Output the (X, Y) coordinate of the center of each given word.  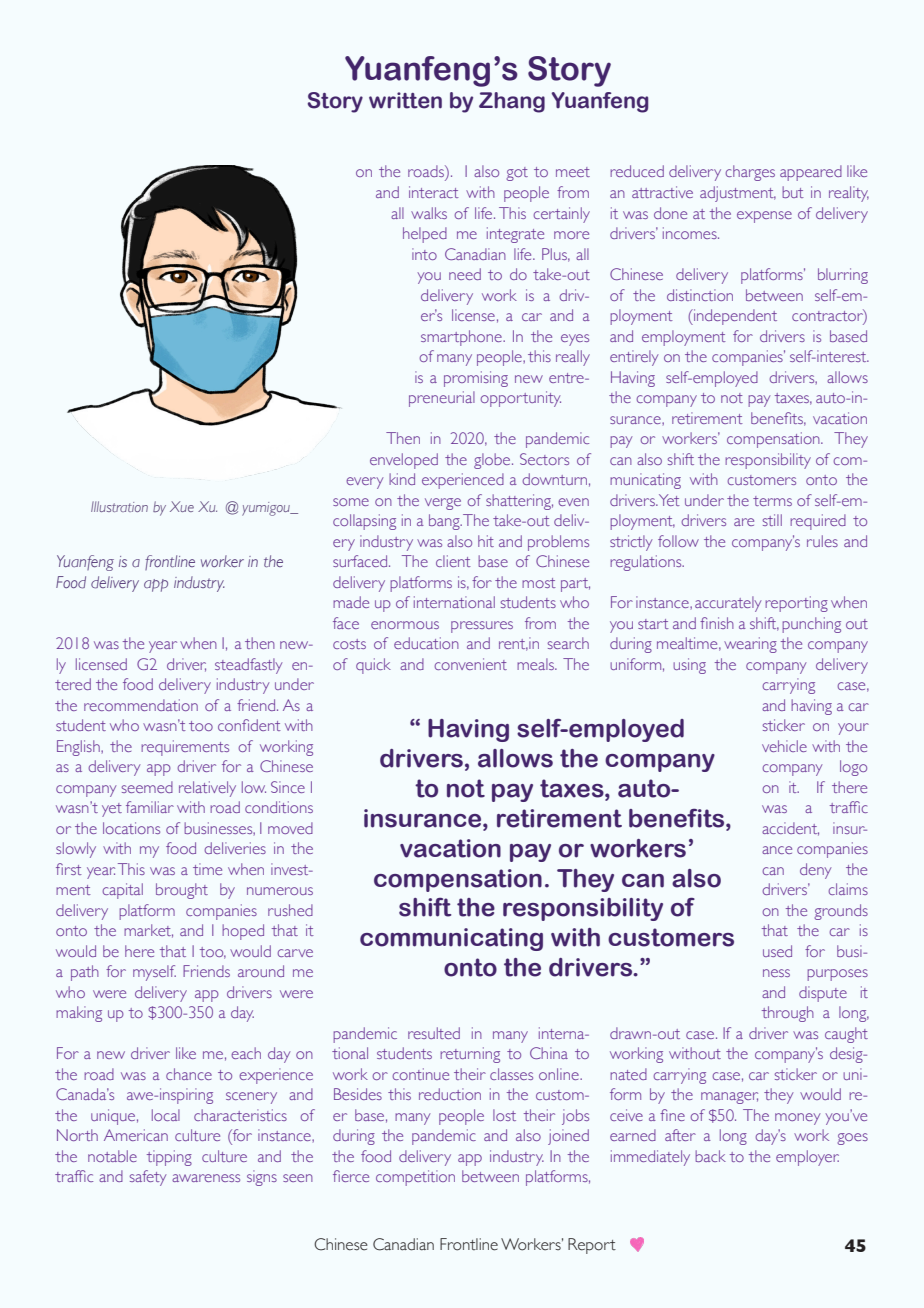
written (405, 100)
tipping (169, 1158)
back (710, 1156)
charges (750, 173)
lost (504, 1115)
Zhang (512, 102)
